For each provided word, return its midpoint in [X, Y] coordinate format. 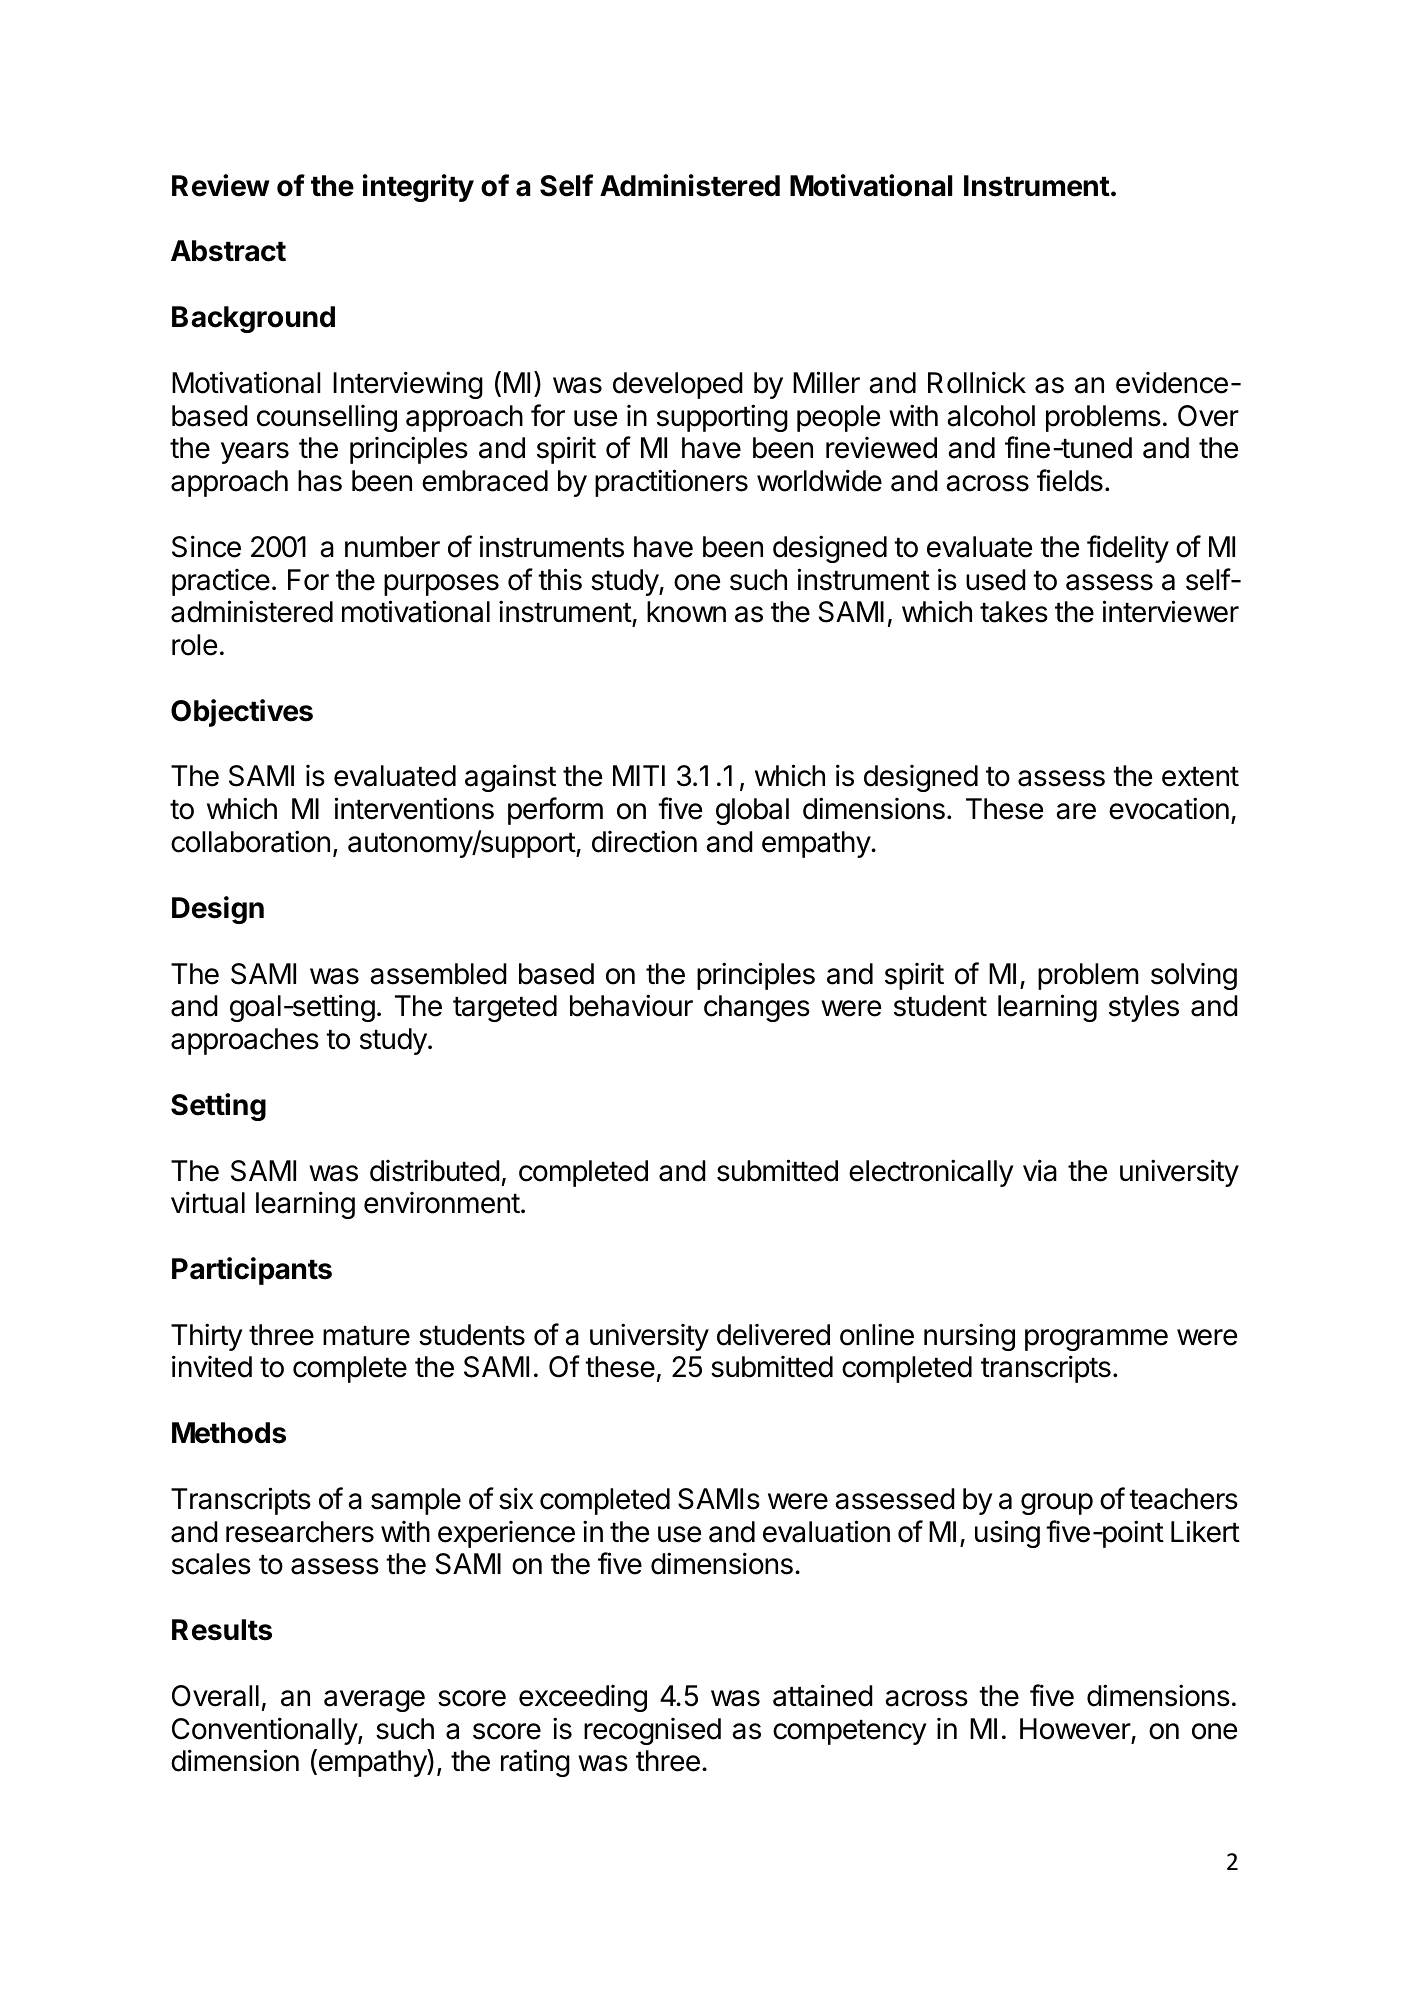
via [1040, 1170]
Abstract [228, 251]
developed [678, 385]
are [1076, 811]
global [752, 811]
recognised [652, 1731]
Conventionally [265, 1731]
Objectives [242, 713]
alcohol [991, 416]
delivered [773, 1335]
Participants [252, 1271]
